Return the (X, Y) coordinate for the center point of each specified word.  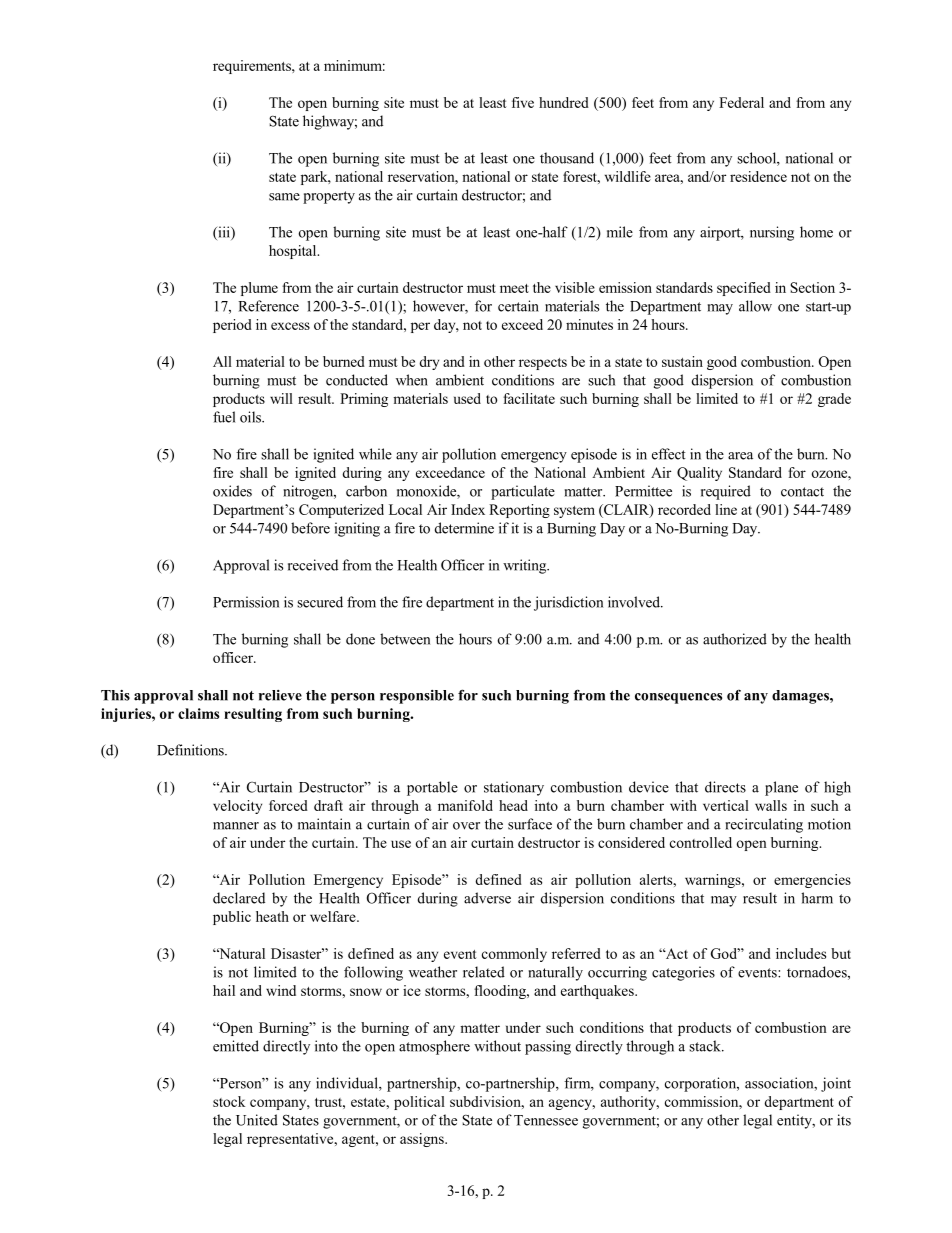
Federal (741, 102)
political (419, 1103)
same (284, 197)
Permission (246, 602)
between (405, 639)
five (523, 102)
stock (229, 1101)
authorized (735, 639)
